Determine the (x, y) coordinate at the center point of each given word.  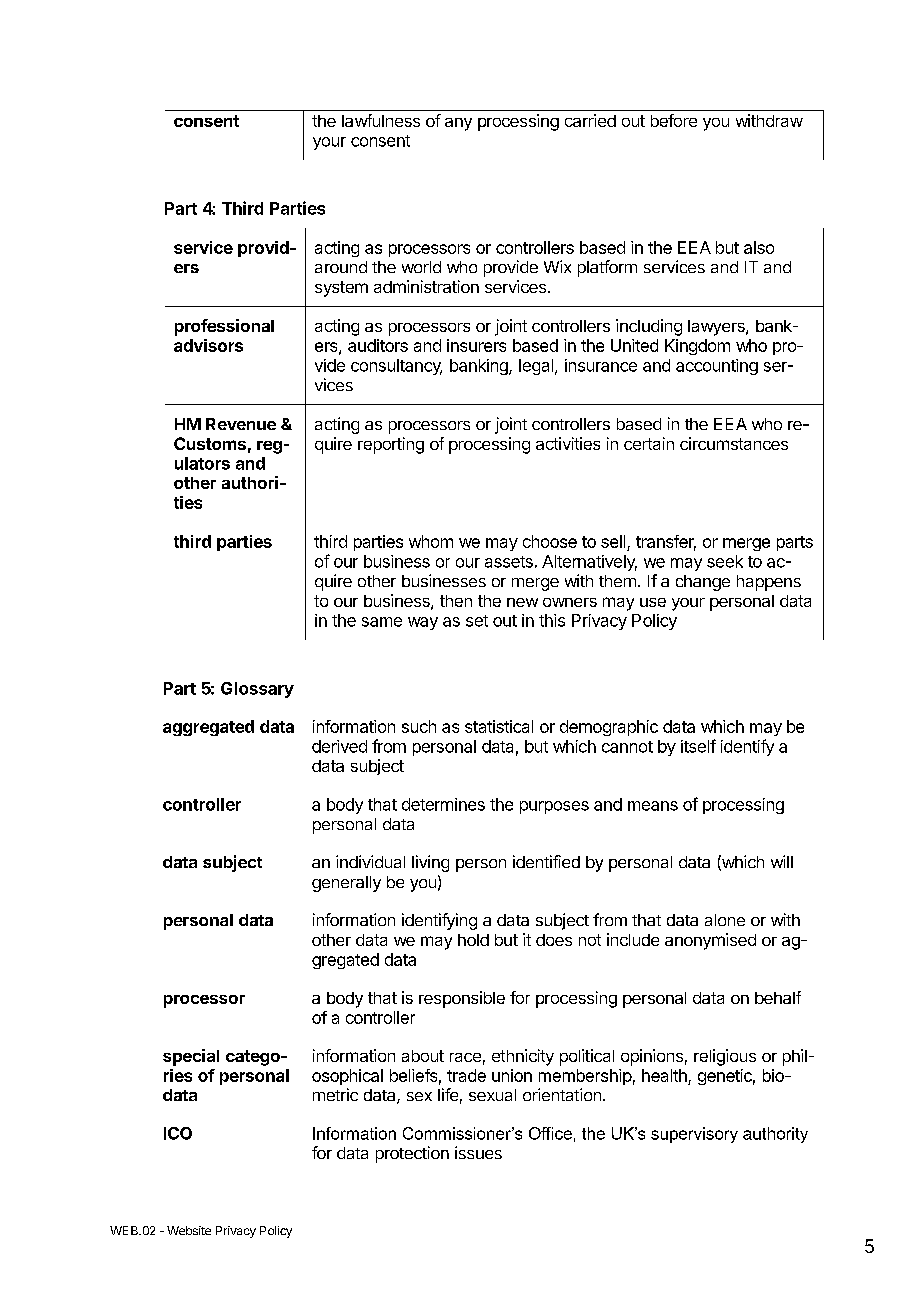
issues (478, 1152)
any (458, 124)
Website (189, 1230)
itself (698, 746)
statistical (499, 726)
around (341, 267)
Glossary (257, 690)
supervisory (694, 1135)
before (674, 120)
